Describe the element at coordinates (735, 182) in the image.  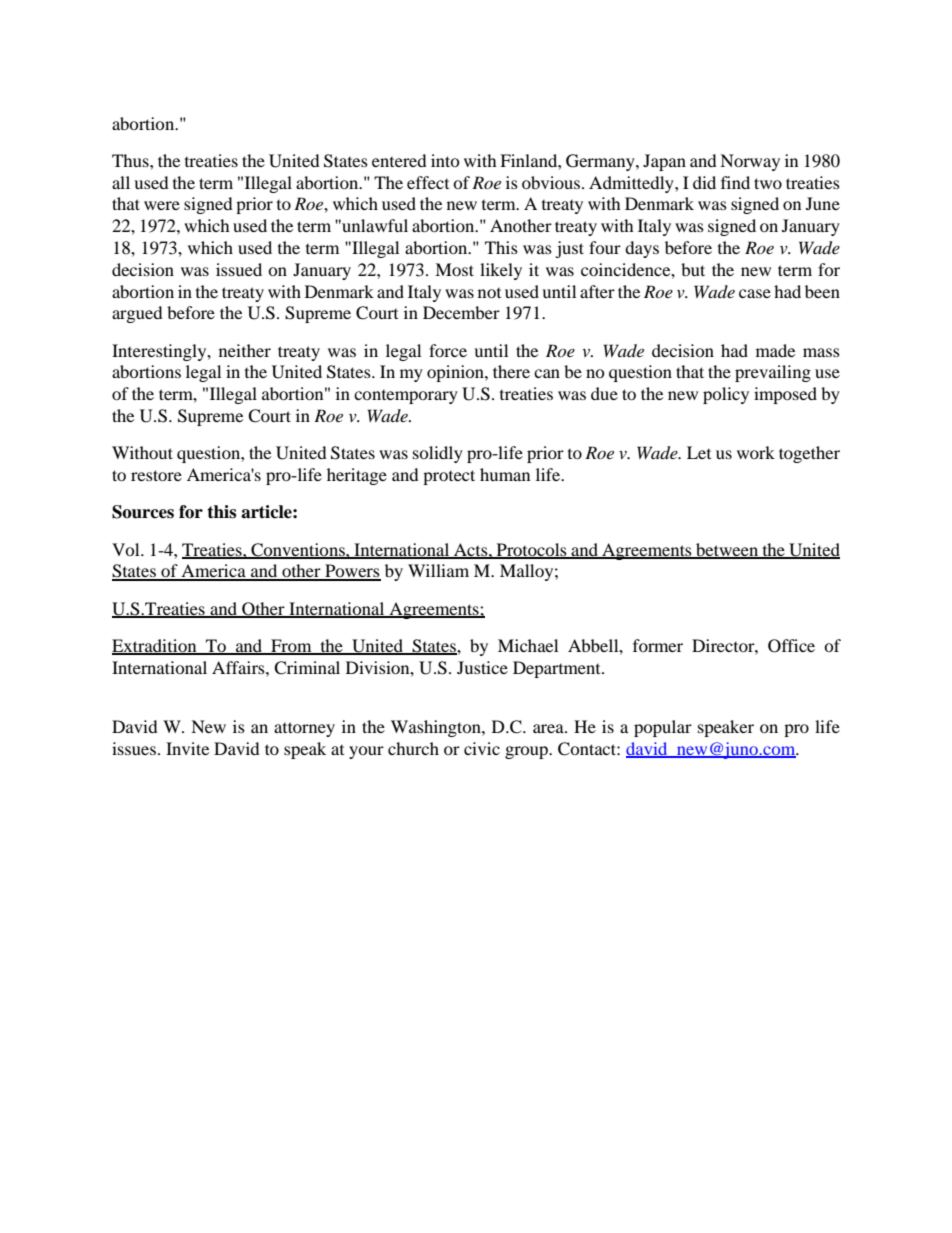
I see `find` at that location.
